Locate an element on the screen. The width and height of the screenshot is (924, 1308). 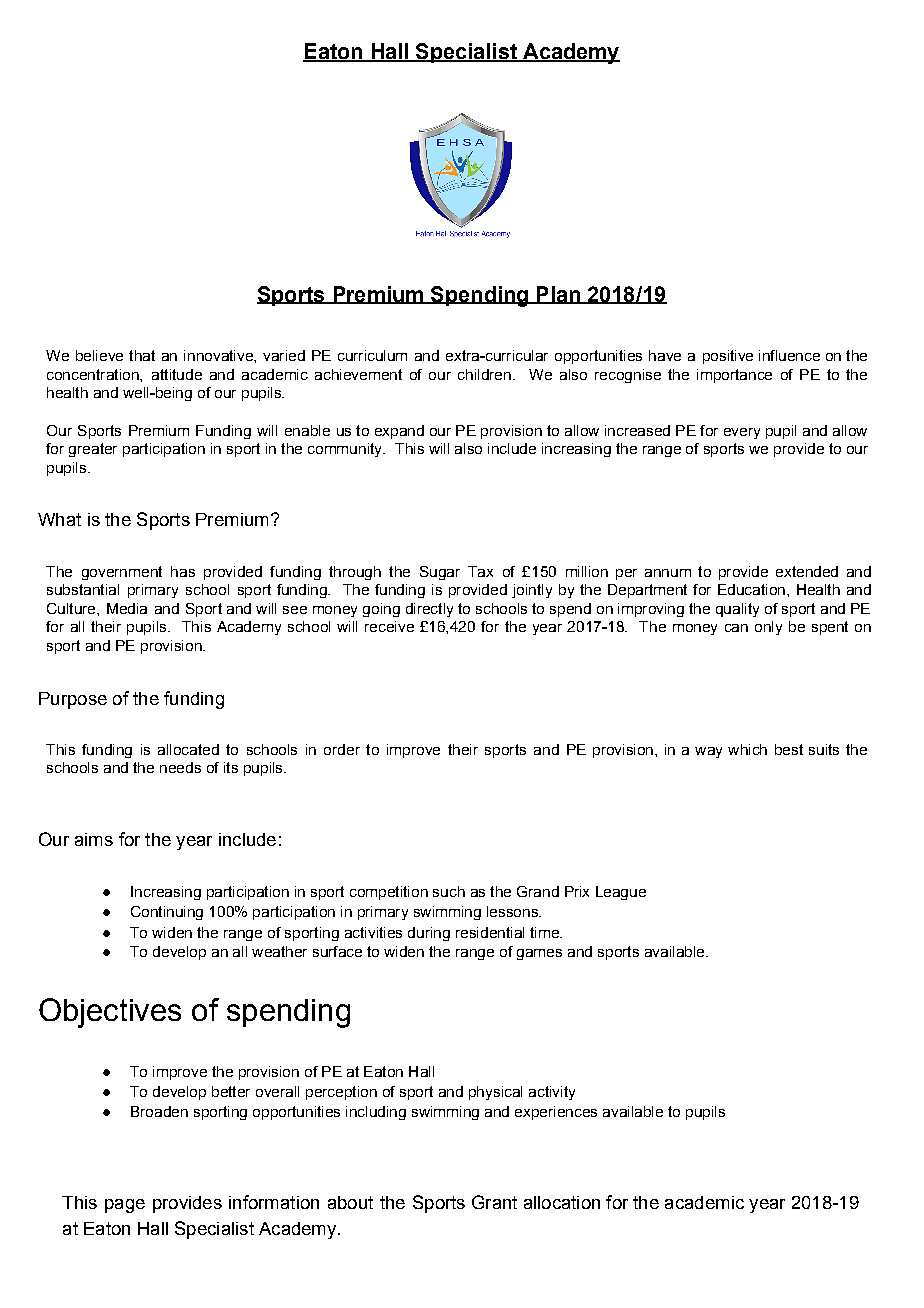
order is located at coordinates (342, 749).
